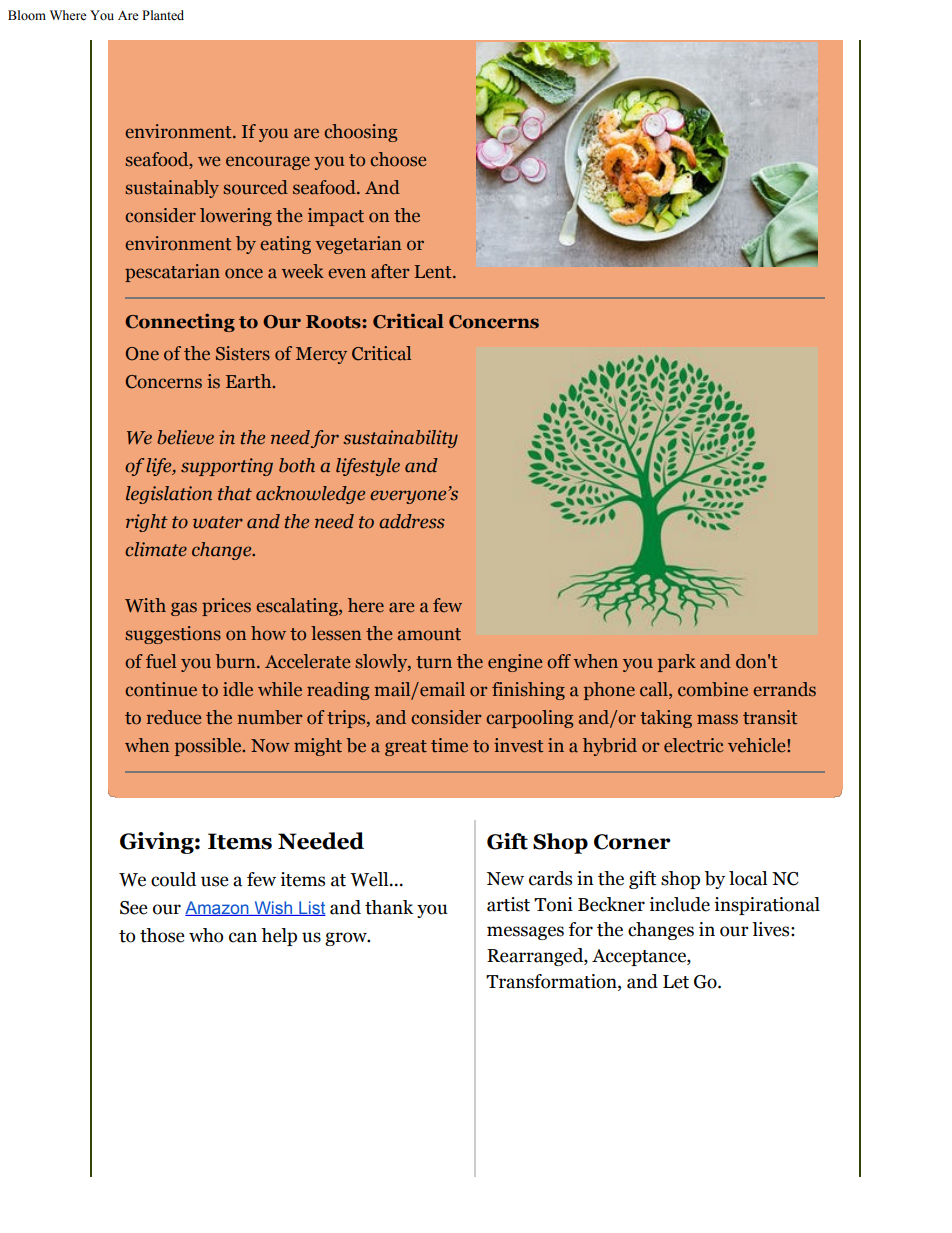 This image has width=952, height=1233. Describe the element at coordinates (389, 907) in the image. I see `thank` at that location.
